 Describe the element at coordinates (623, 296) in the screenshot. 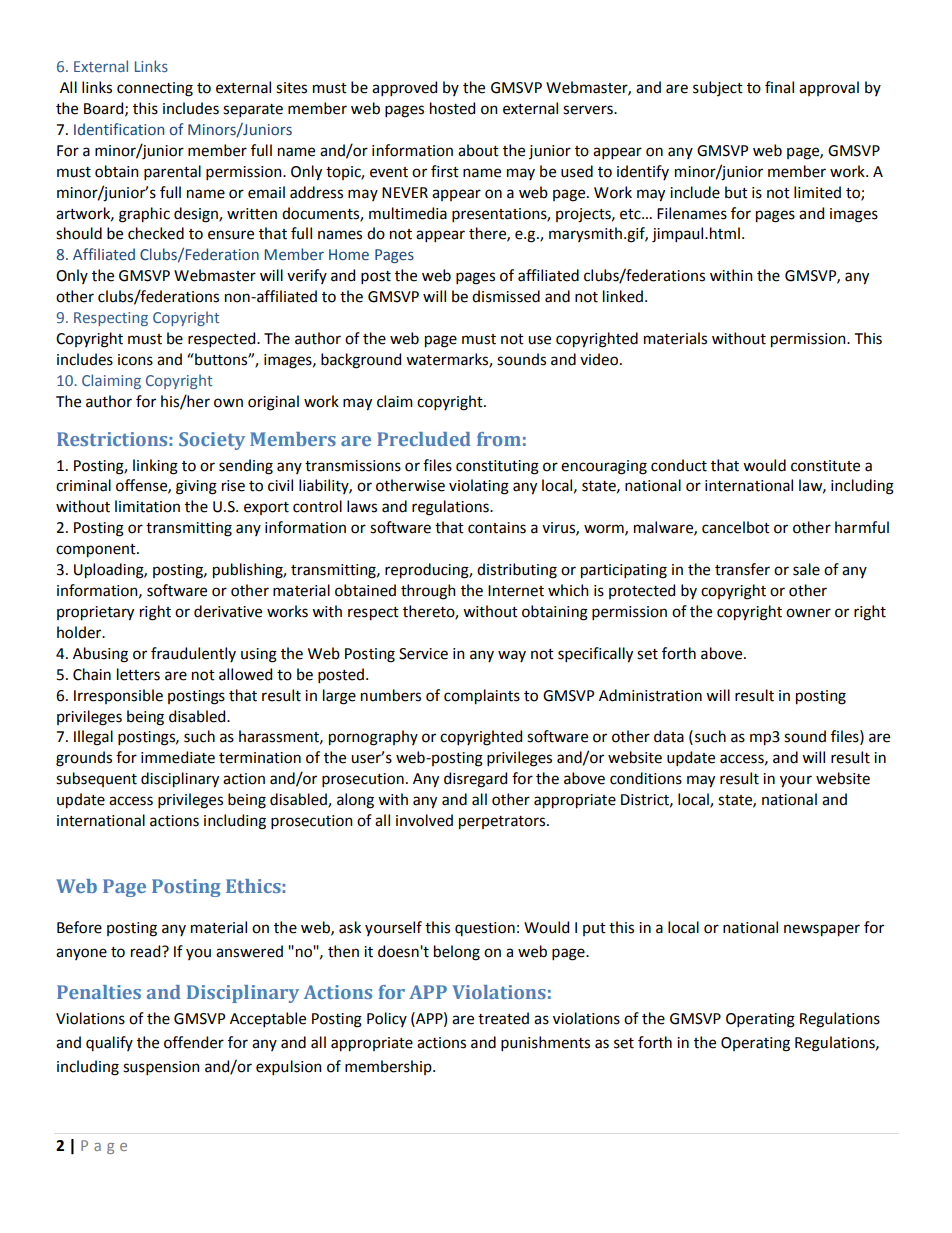

I see `linked` at that location.
